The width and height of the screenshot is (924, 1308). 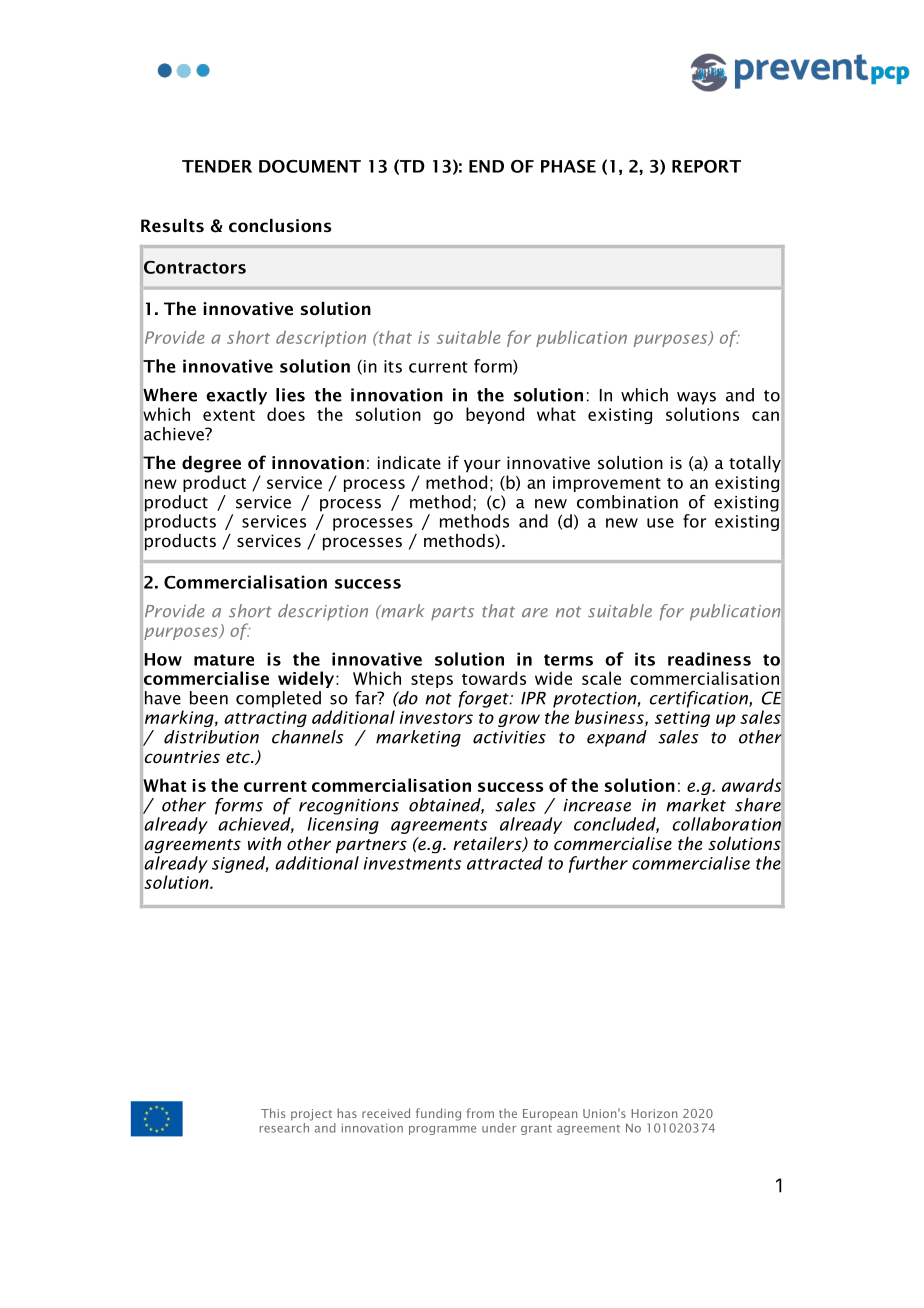 What do you see at coordinates (706, 166) in the screenshot?
I see `REPORT` at bounding box center [706, 166].
